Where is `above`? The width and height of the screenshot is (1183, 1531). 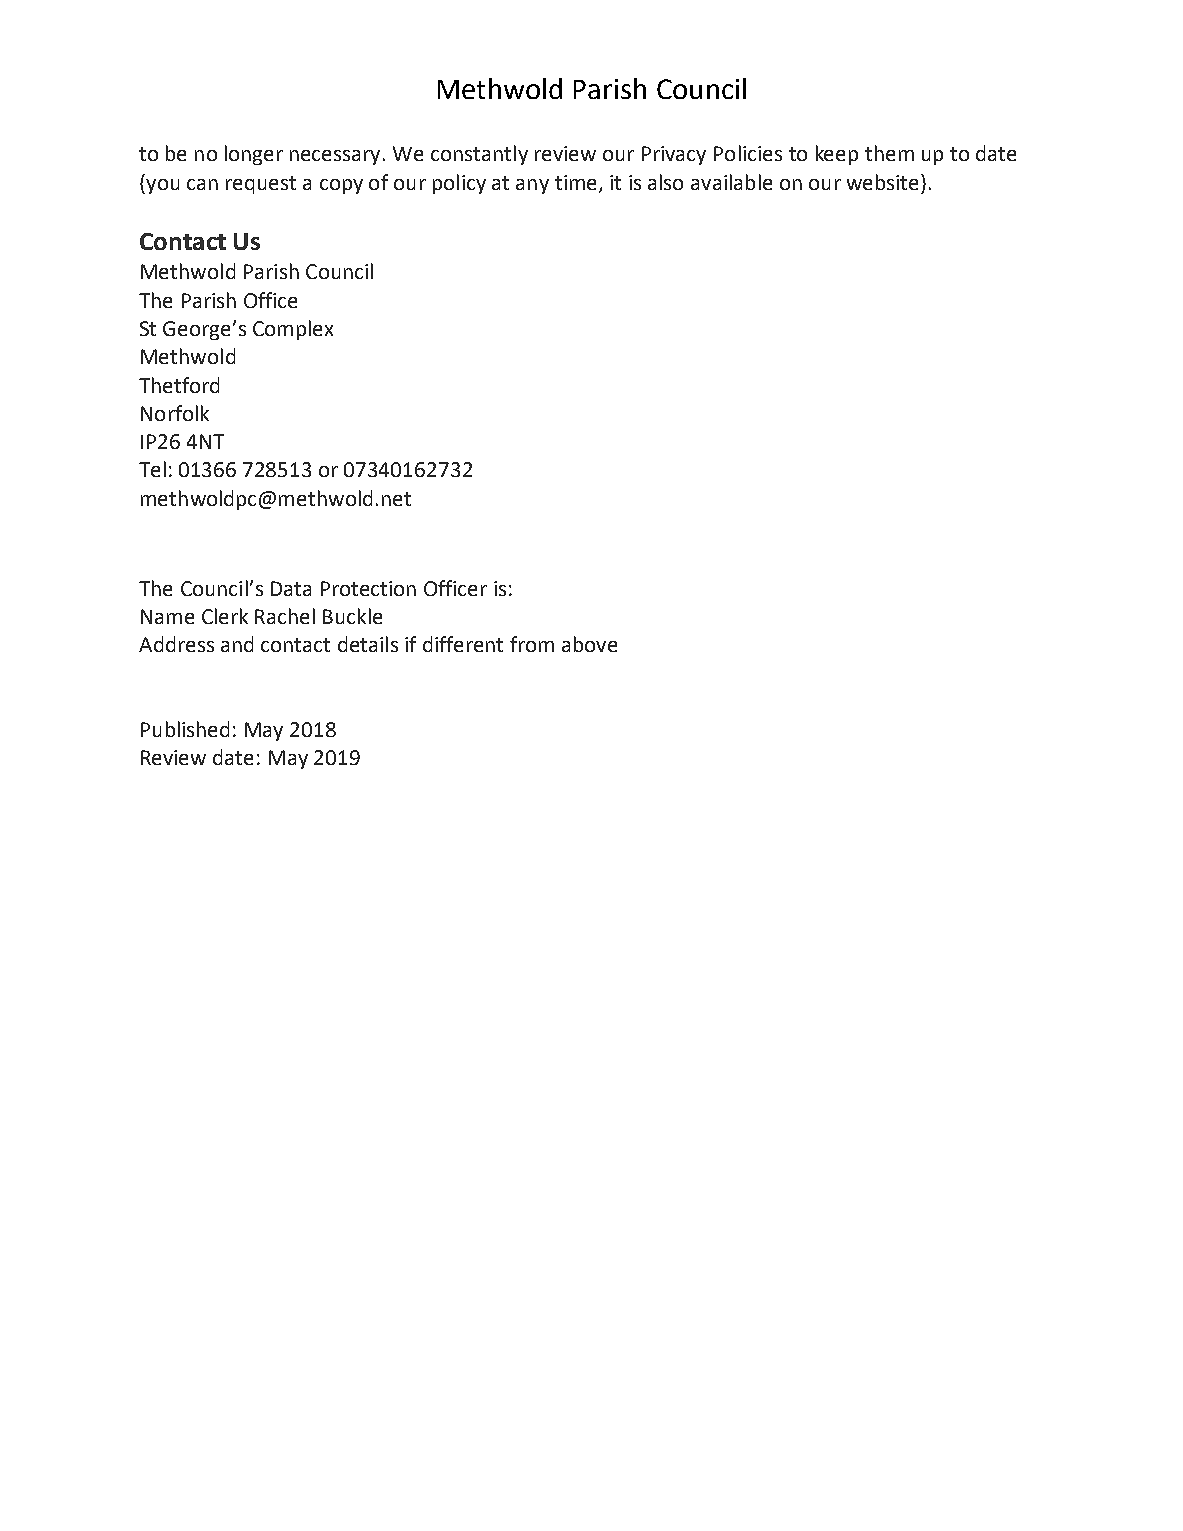 above is located at coordinates (589, 644).
